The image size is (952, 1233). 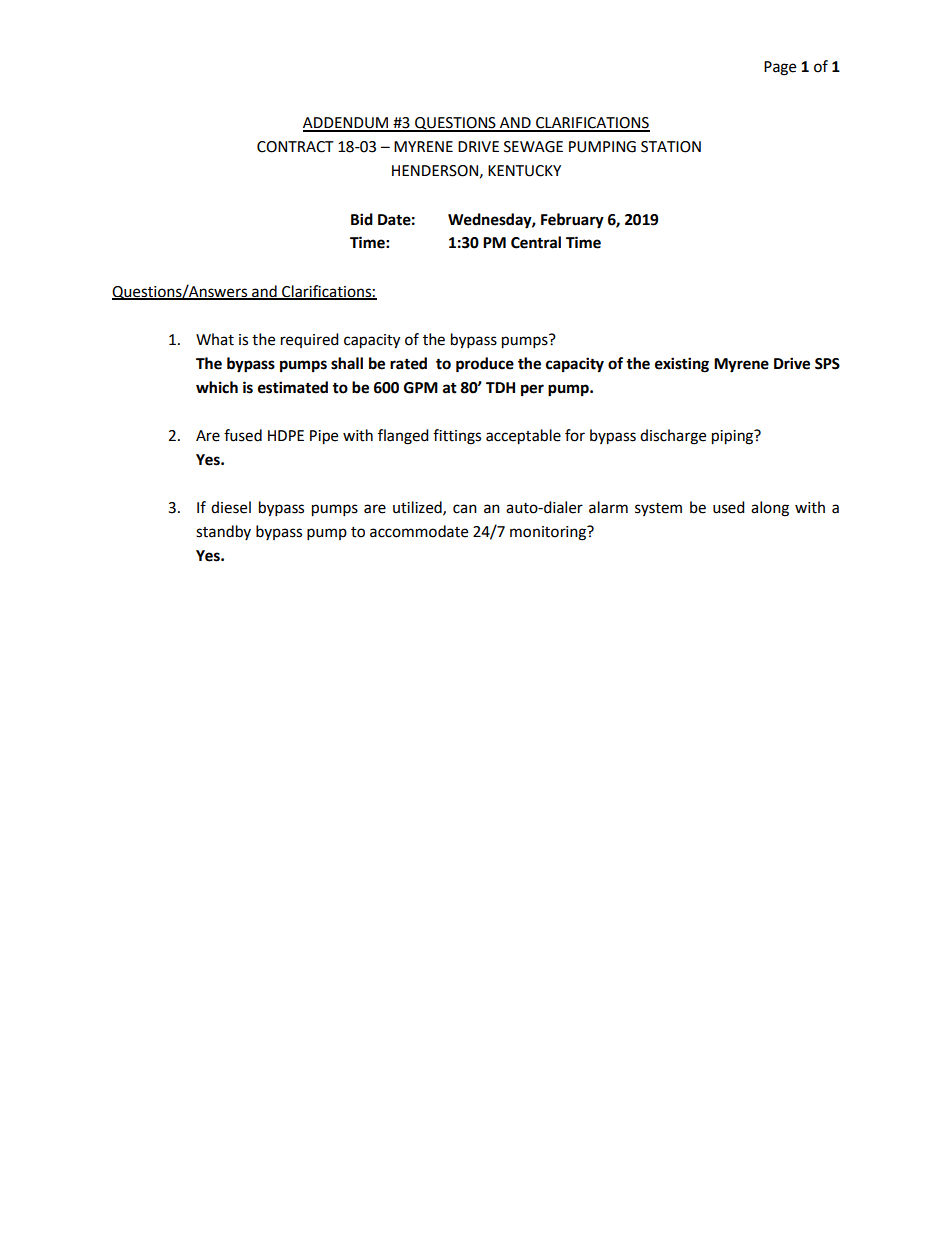 What do you see at coordinates (536, 242) in the screenshot?
I see `Central` at bounding box center [536, 242].
